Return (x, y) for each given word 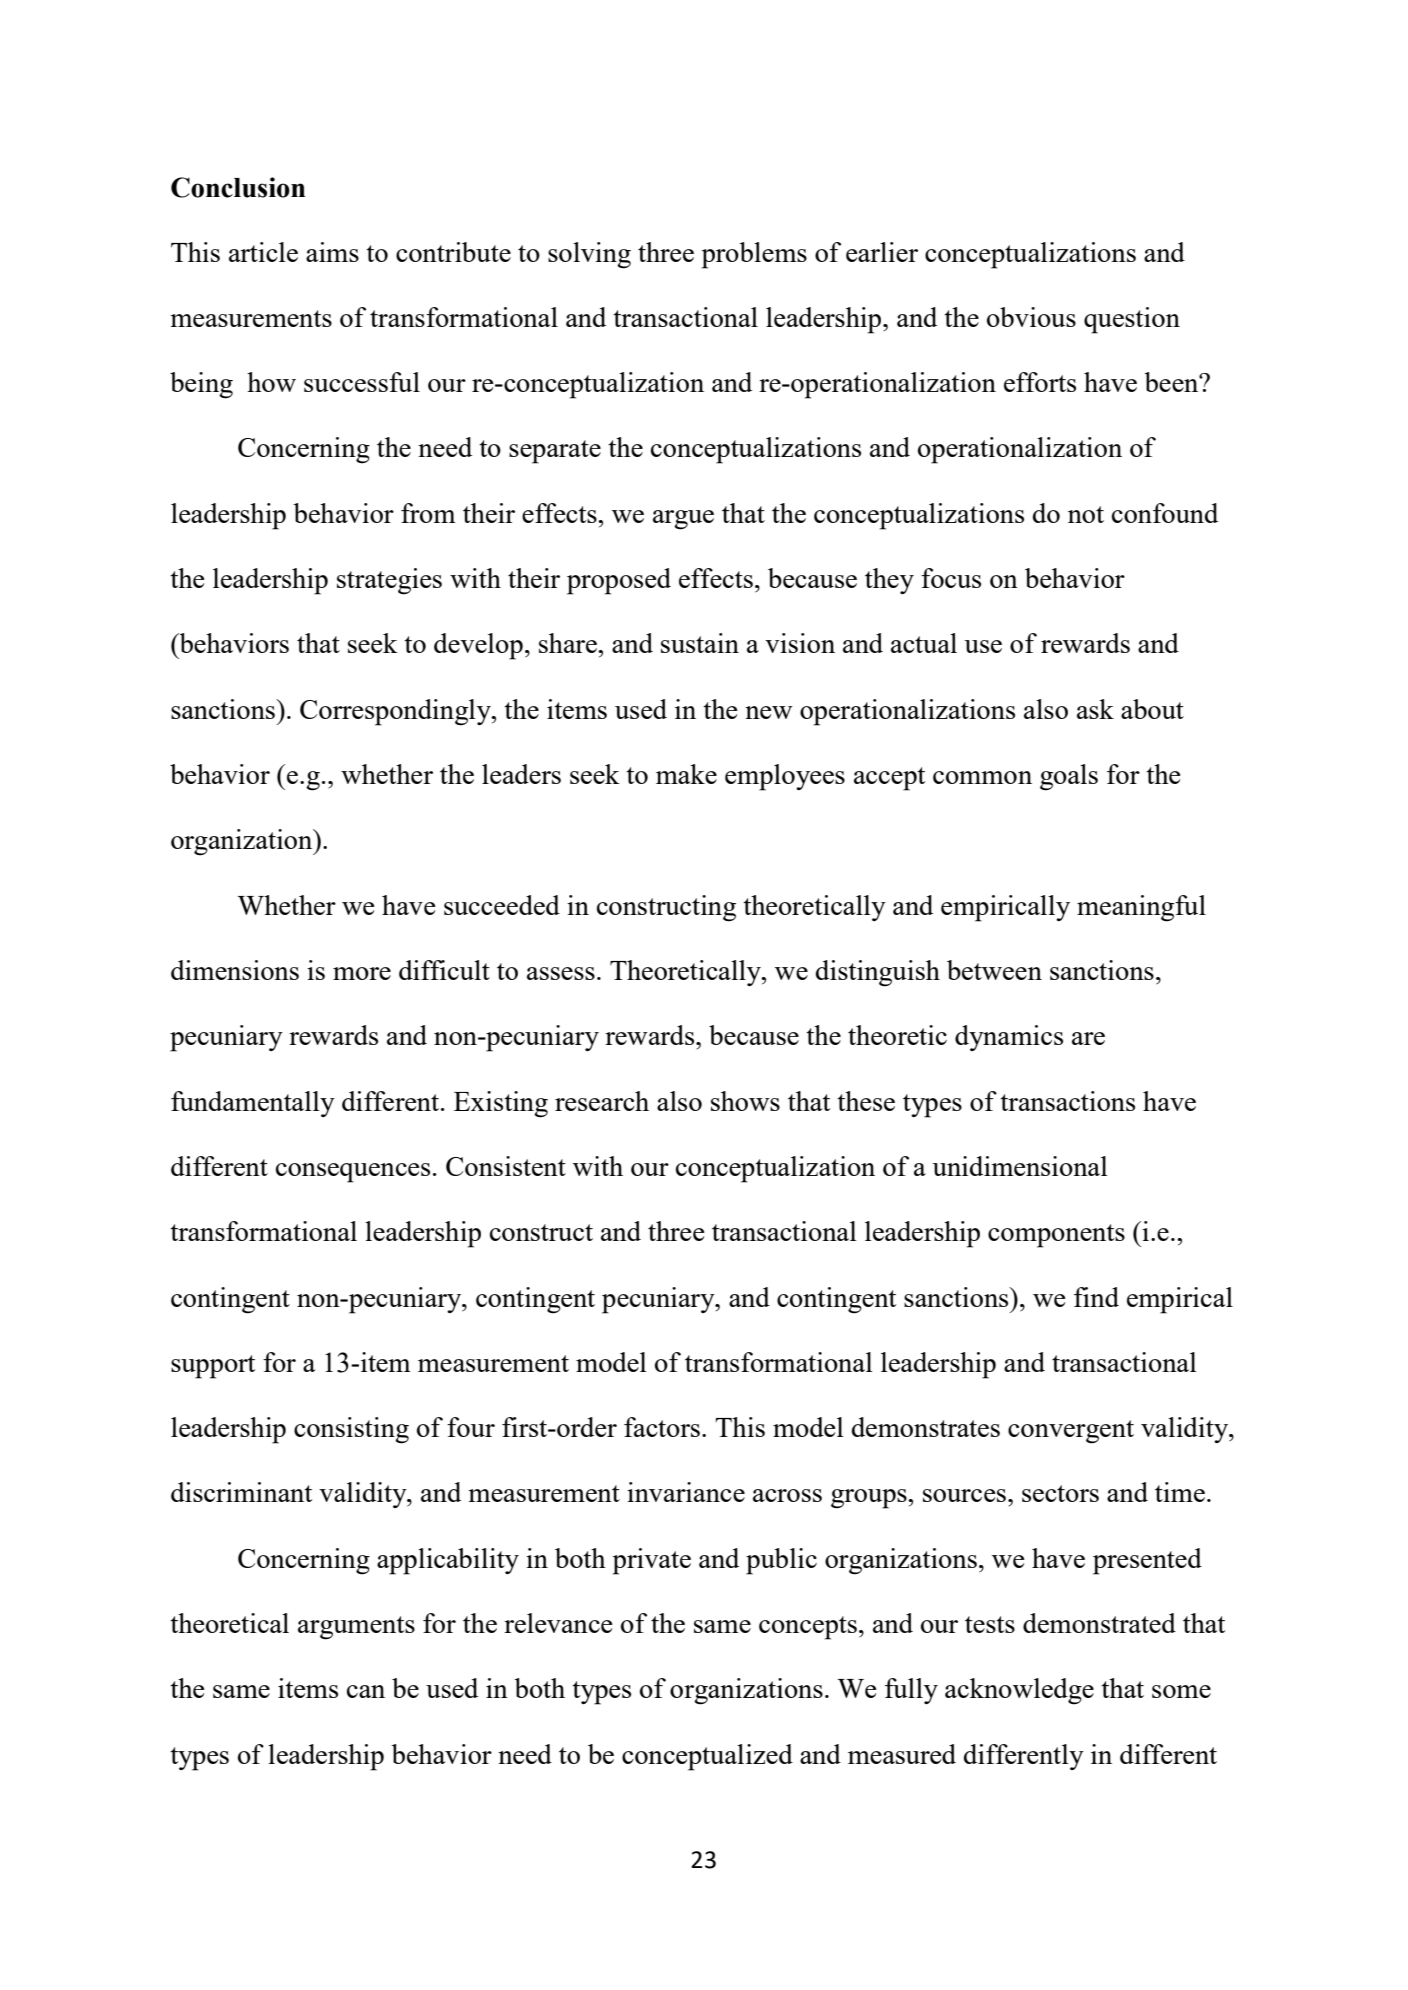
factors (662, 1427)
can (366, 1691)
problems (754, 255)
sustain (700, 643)
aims (332, 252)
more (362, 973)
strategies (389, 581)
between (994, 970)
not (1086, 514)
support (213, 1367)
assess (561, 973)
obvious (1031, 317)
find (1096, 1297)
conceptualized (707, 1757)
